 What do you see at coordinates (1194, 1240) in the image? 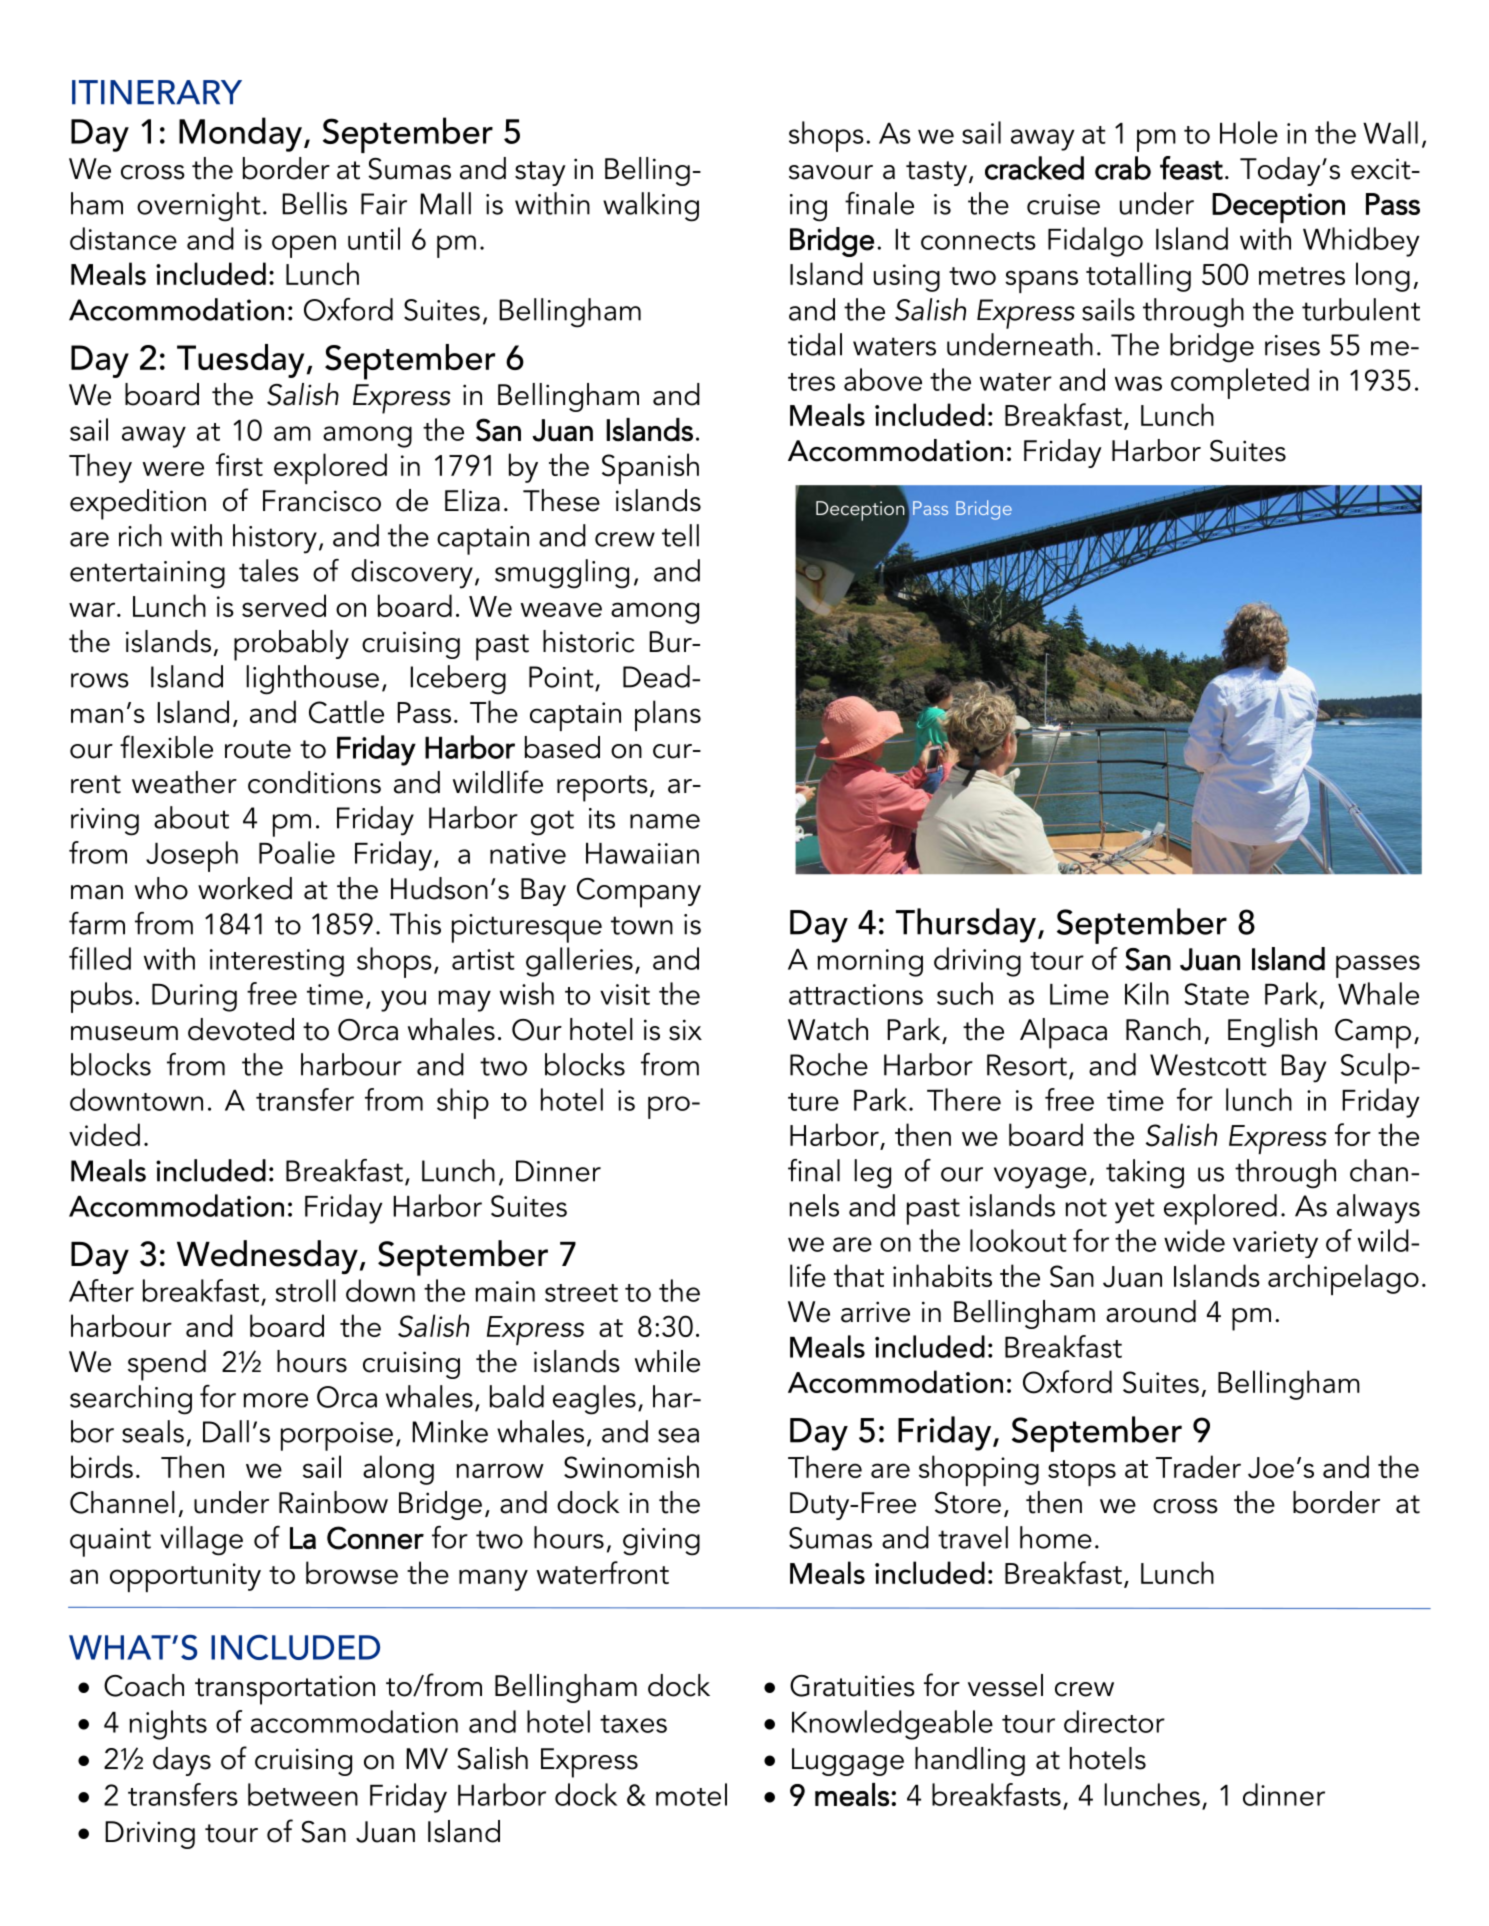
I see `wide` at bounding box center [1194, 1240].
